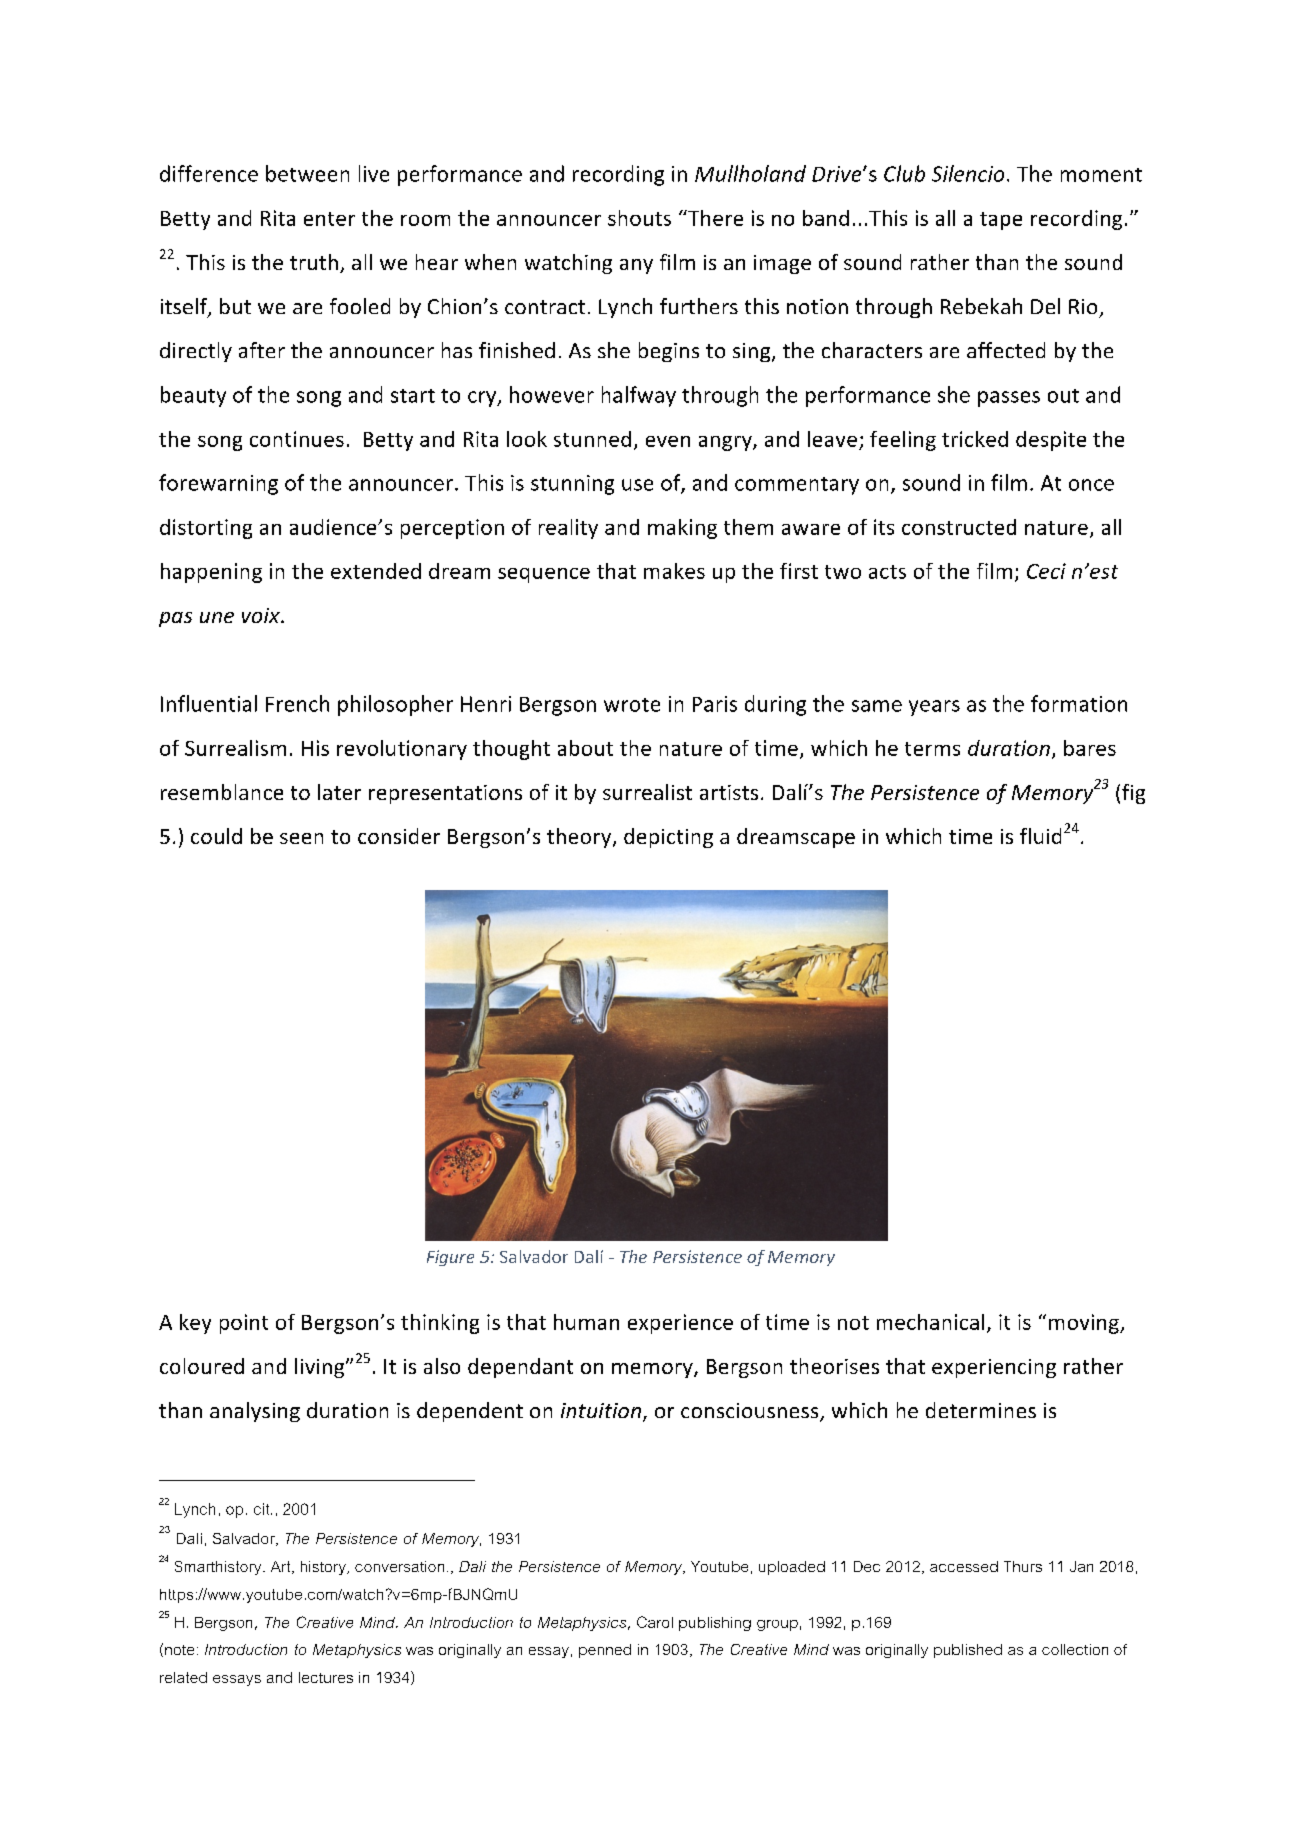 Image resolution: width=1305 pixels, height=1846 pixels. I want to click on mechanical, so click(930, 1322).
